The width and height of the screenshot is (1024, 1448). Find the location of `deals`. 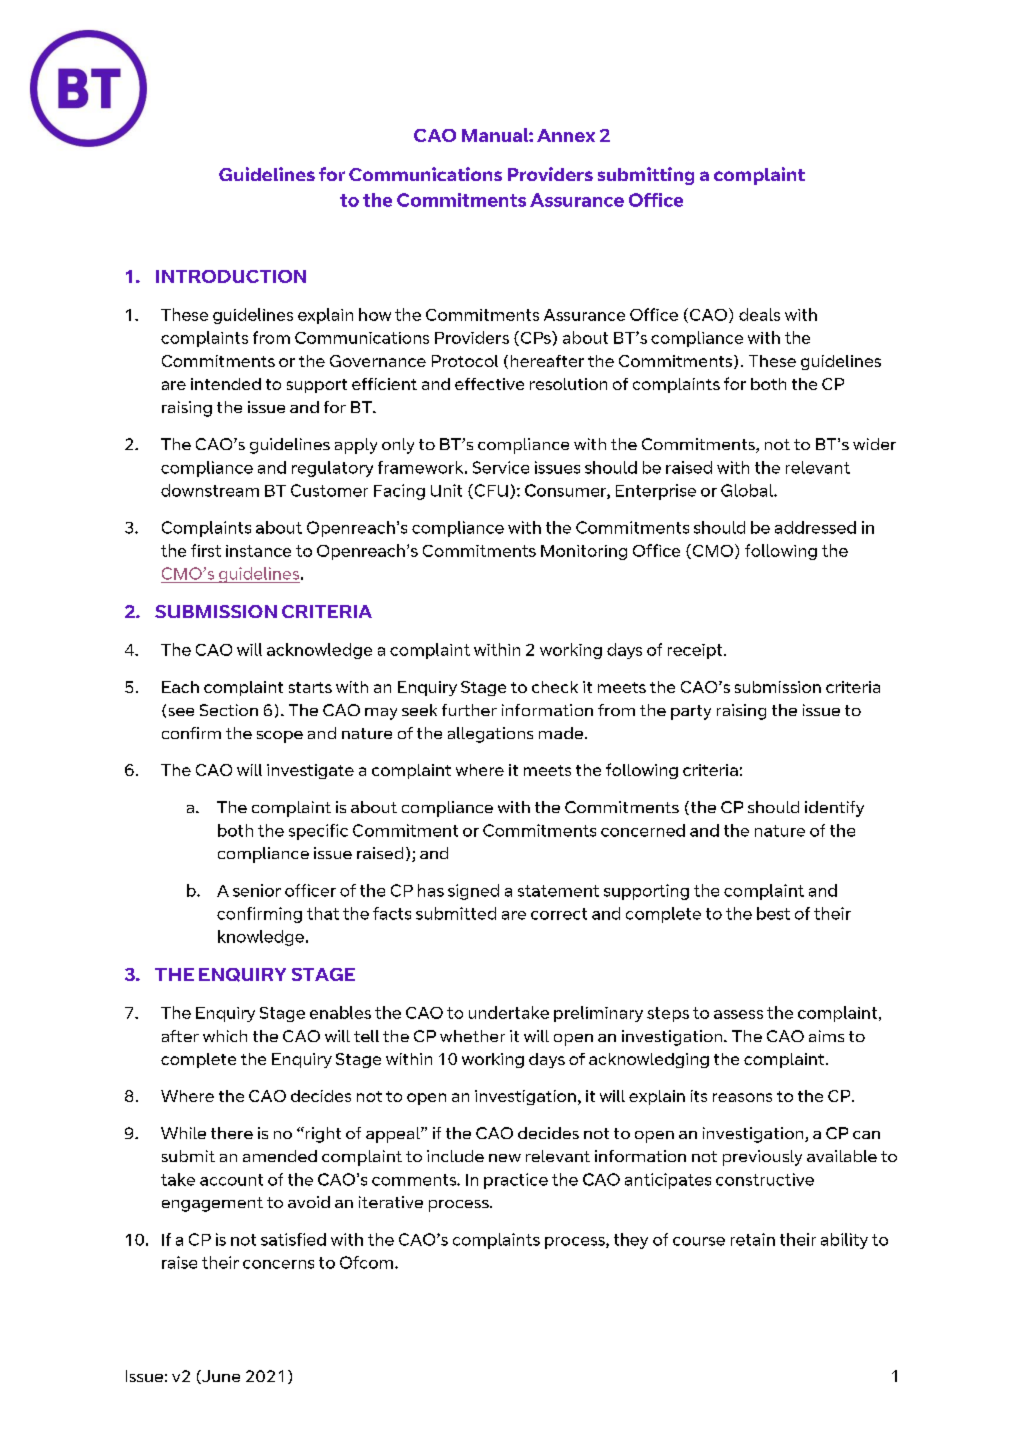

deals is located at coordinates (759, 314).
